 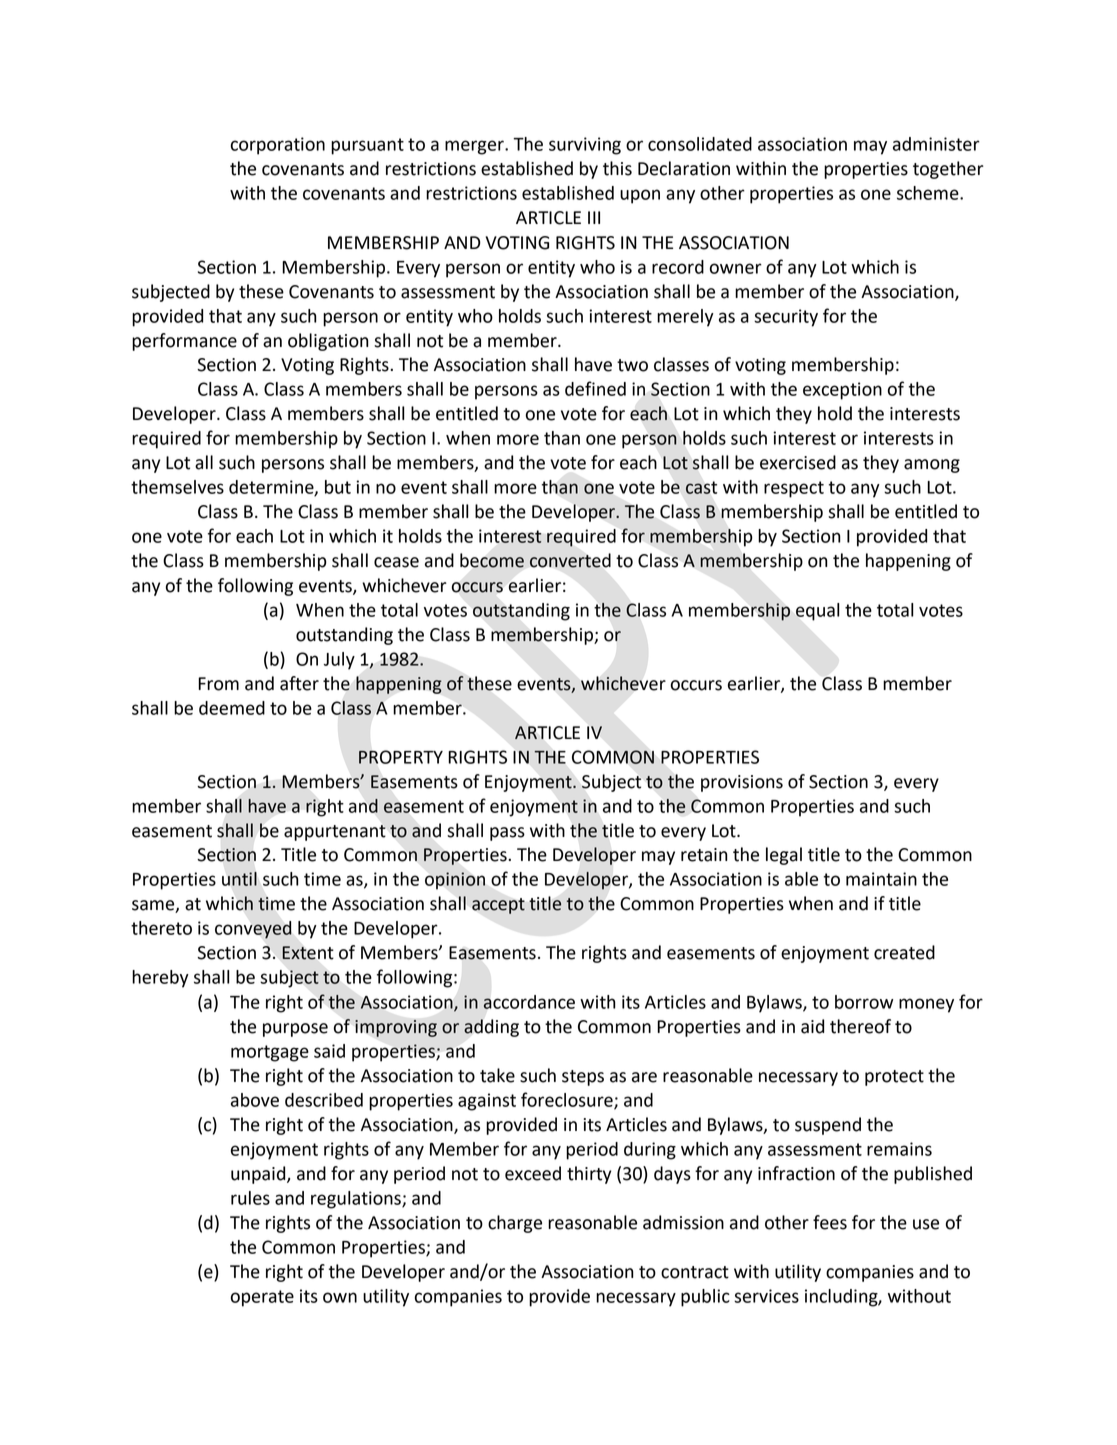 I want to click on fees, so click(x=830, y=1222).
